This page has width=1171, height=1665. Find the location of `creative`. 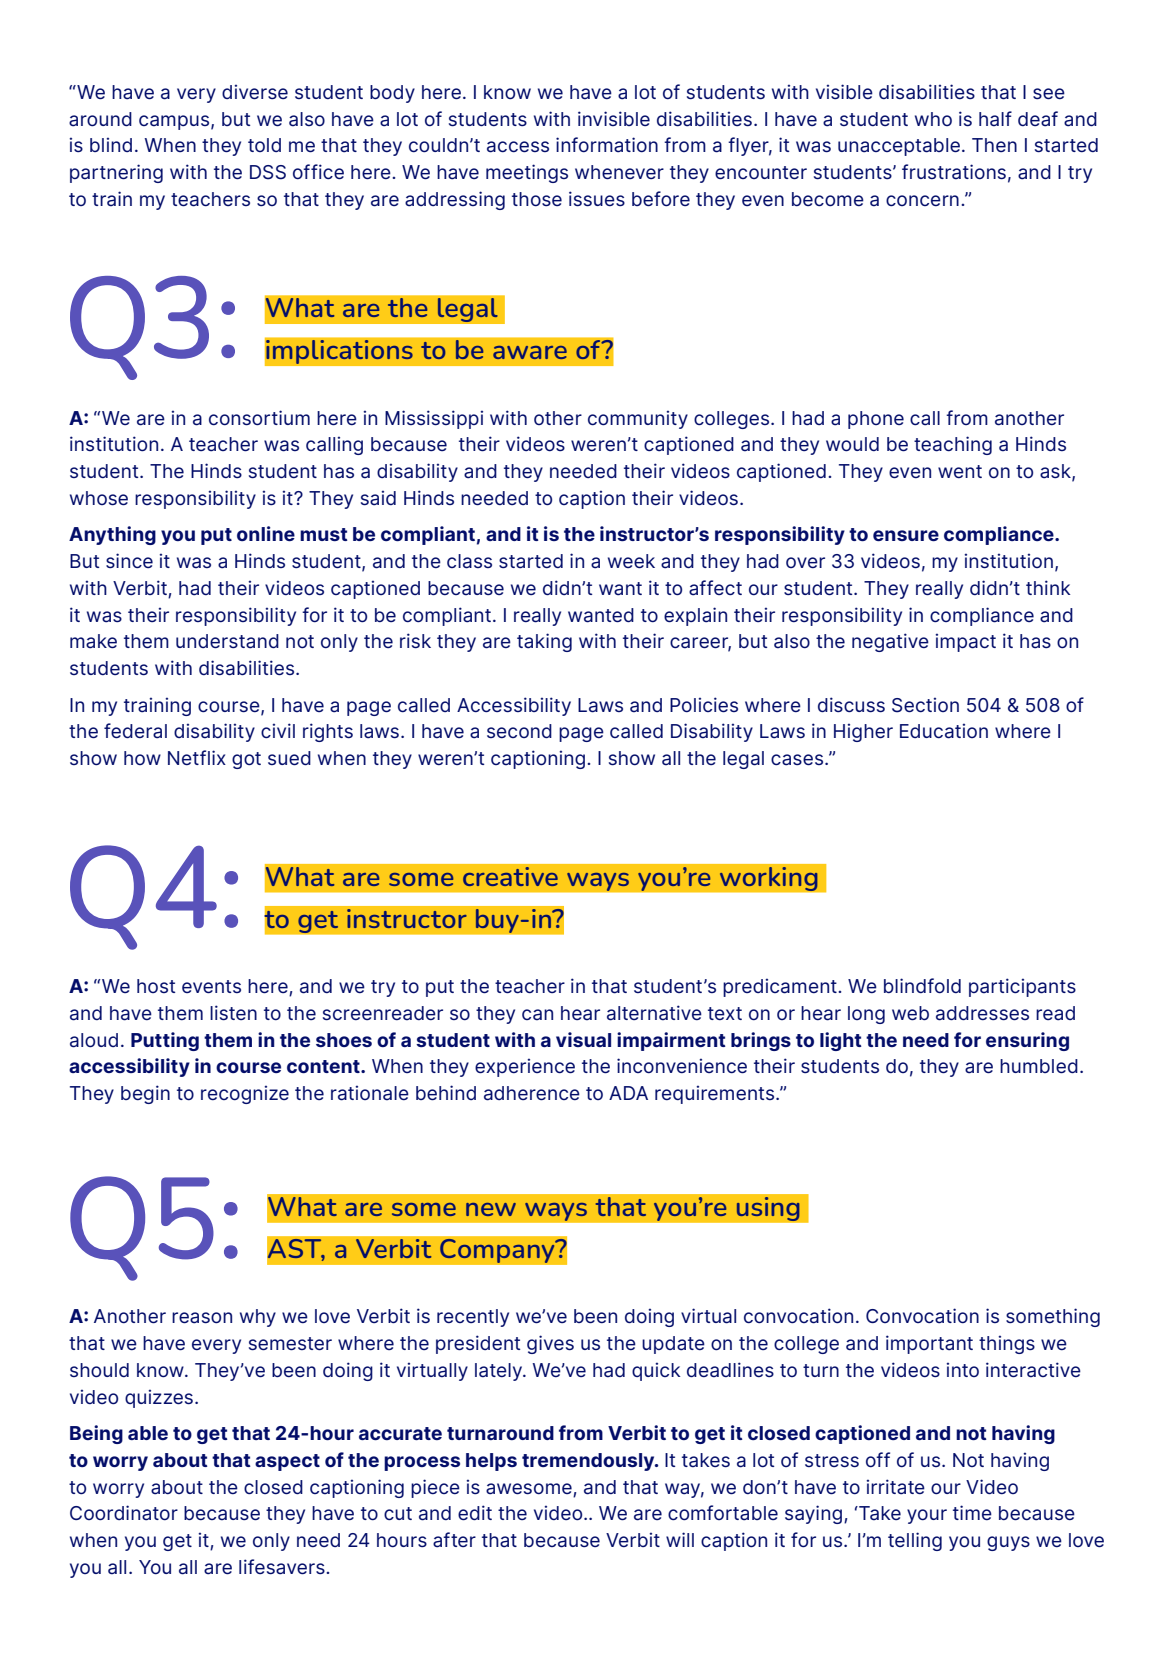

creative is located at coordinates (510, 877).
